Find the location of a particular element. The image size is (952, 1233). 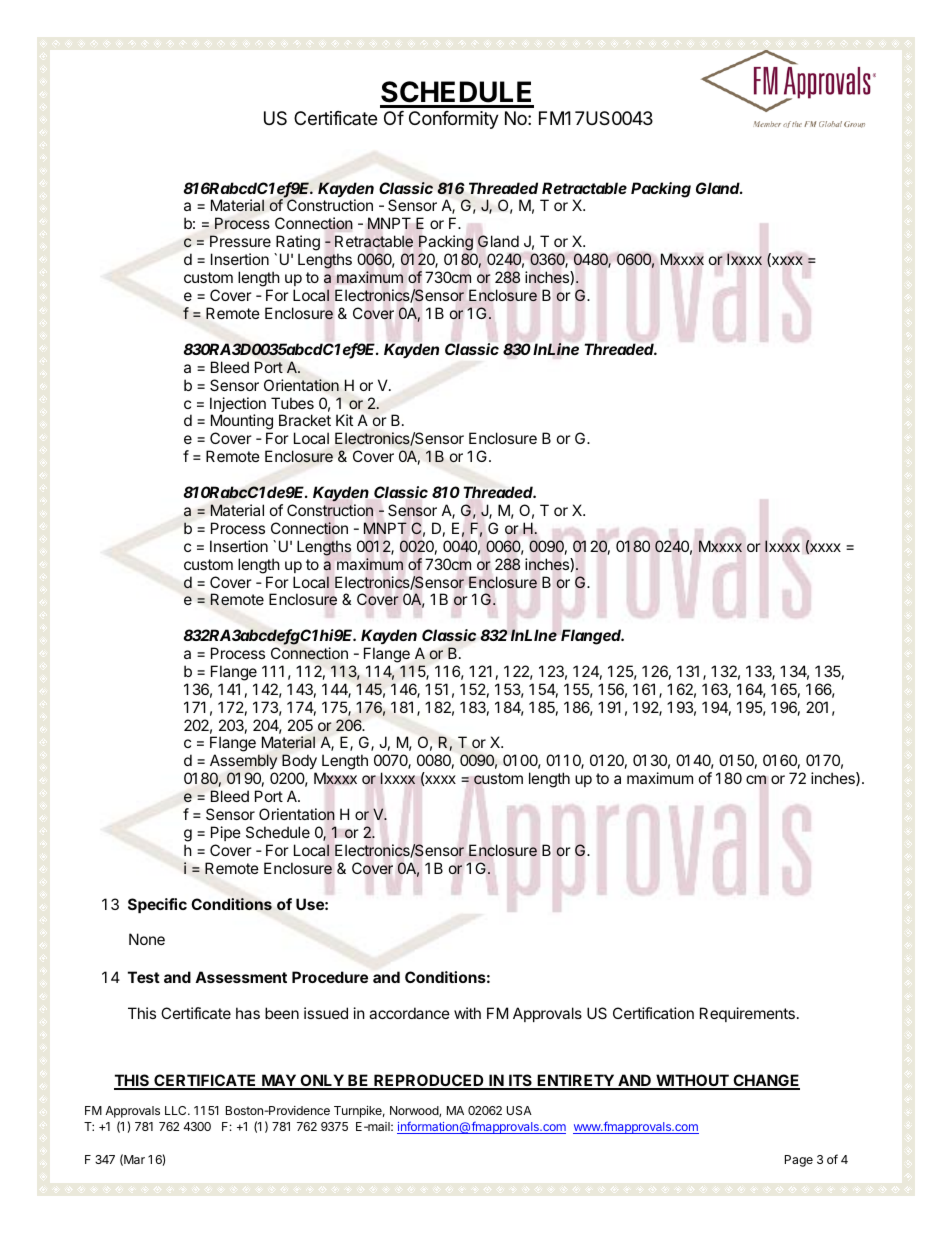

Rating is located at coordinates (297, 244).
